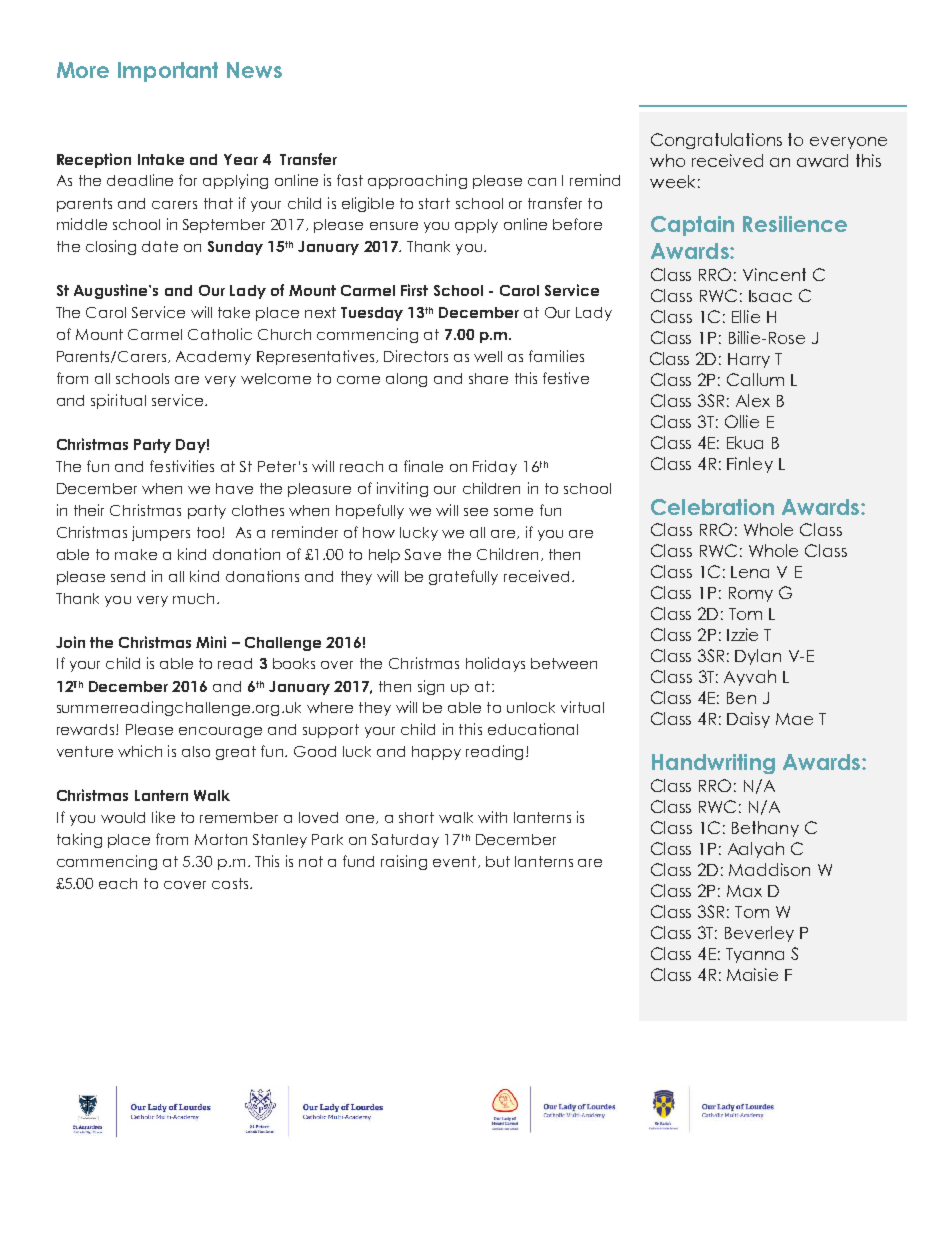  What do you see at coordinates (417, 181) in the screenshot?
I see `approaching` at bounding box center [417, 181].
